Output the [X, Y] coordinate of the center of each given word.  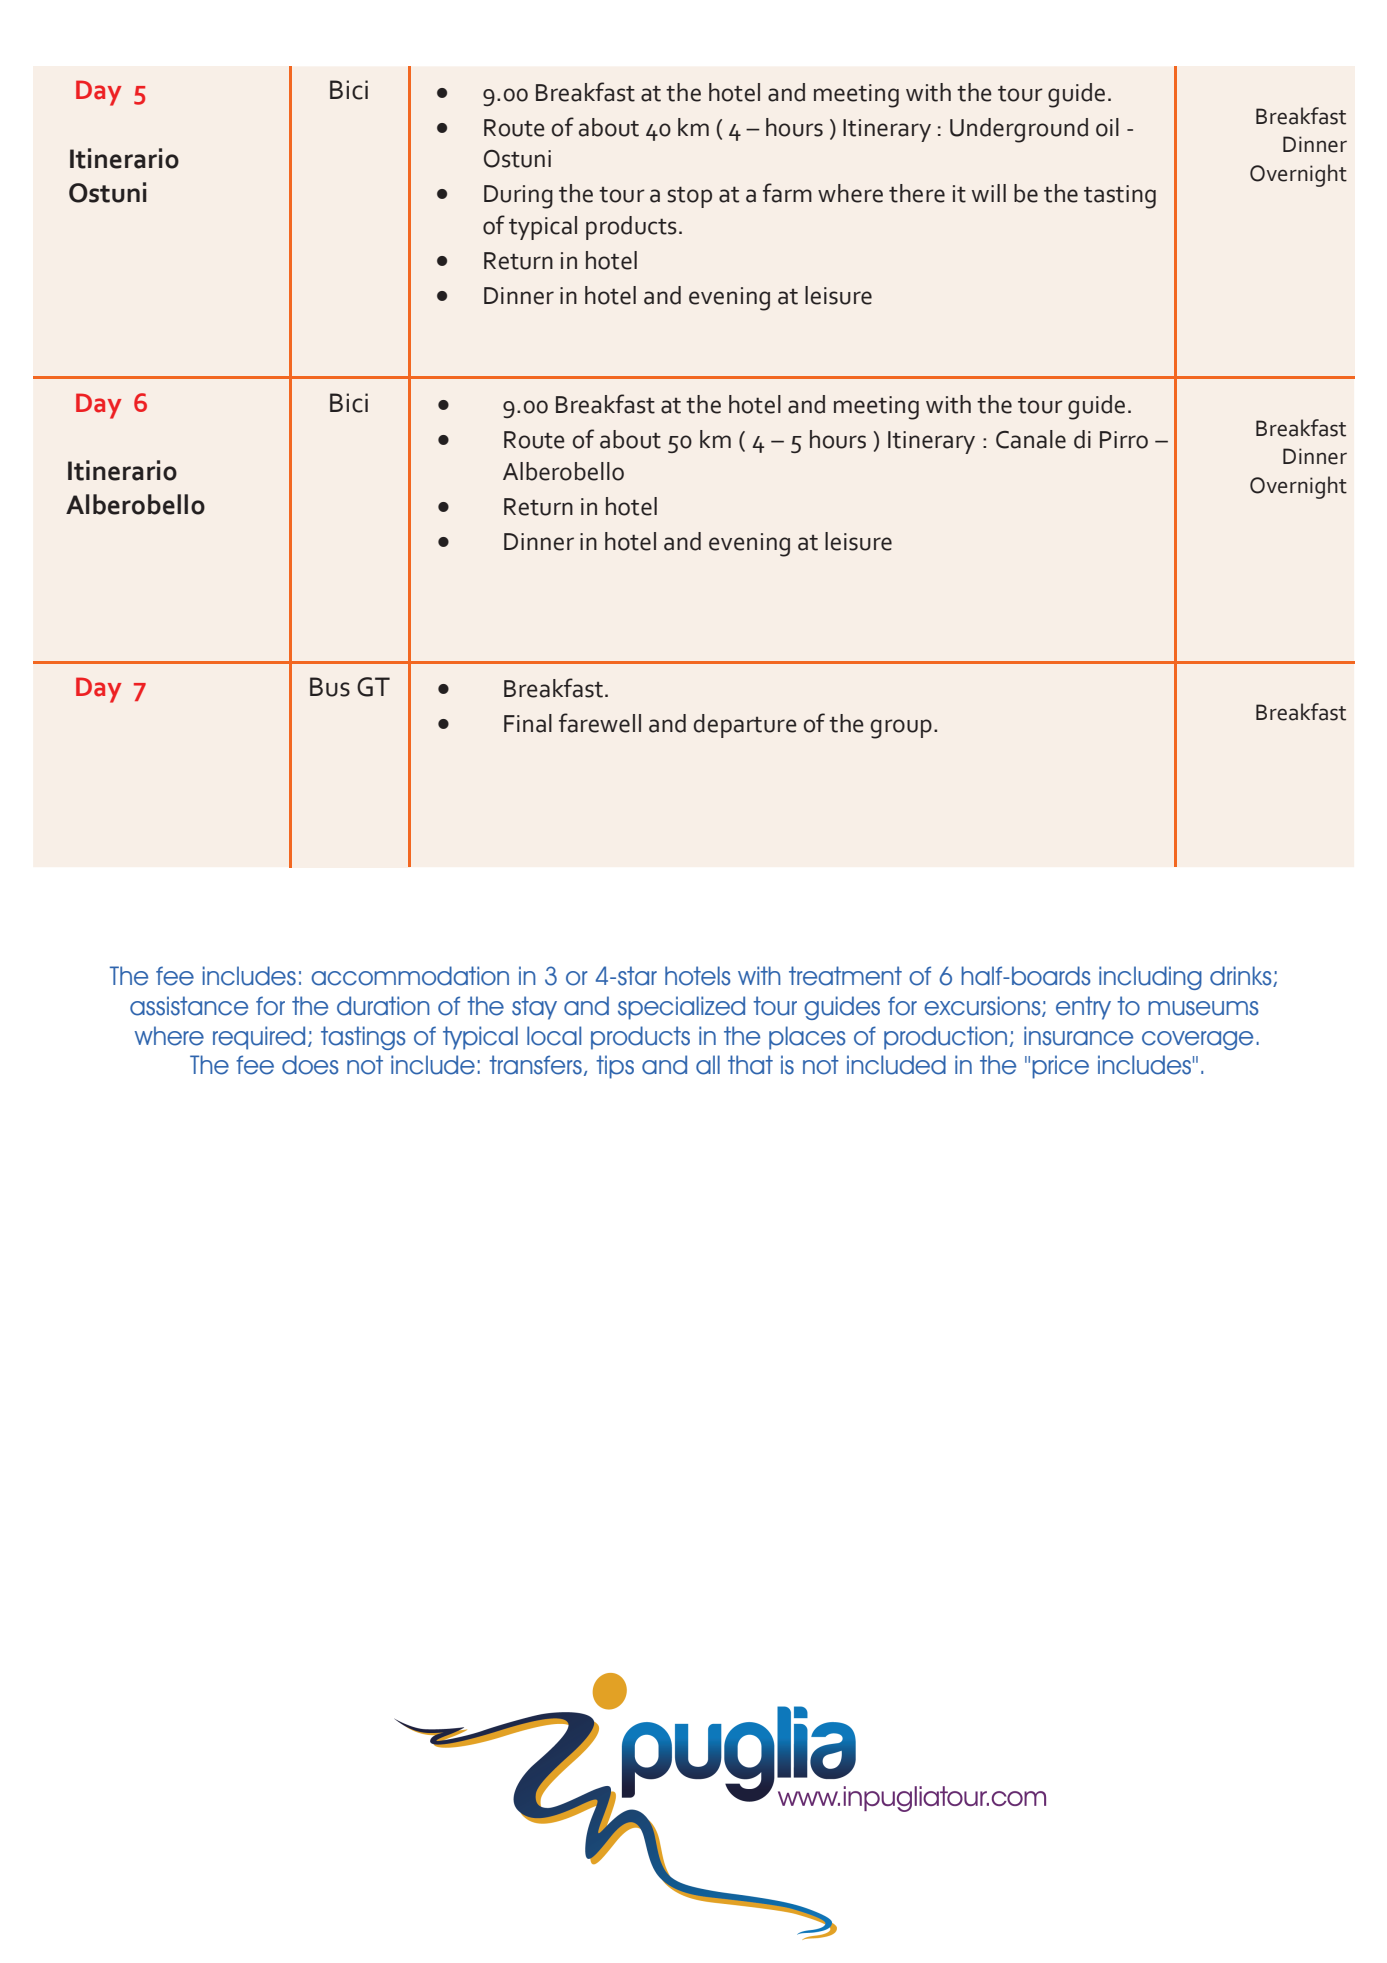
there [917, 193]
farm [787, 193]
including [1150, 978]
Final [528, 723]
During [518, 197]
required [259, 1038]
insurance [1078, 1036]
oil [1107, 127]
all [708, 1065]
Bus [330, 687]
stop [690, 197]
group [901, 729]
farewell [600, 723]
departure [745, 726]
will [989, 193]
